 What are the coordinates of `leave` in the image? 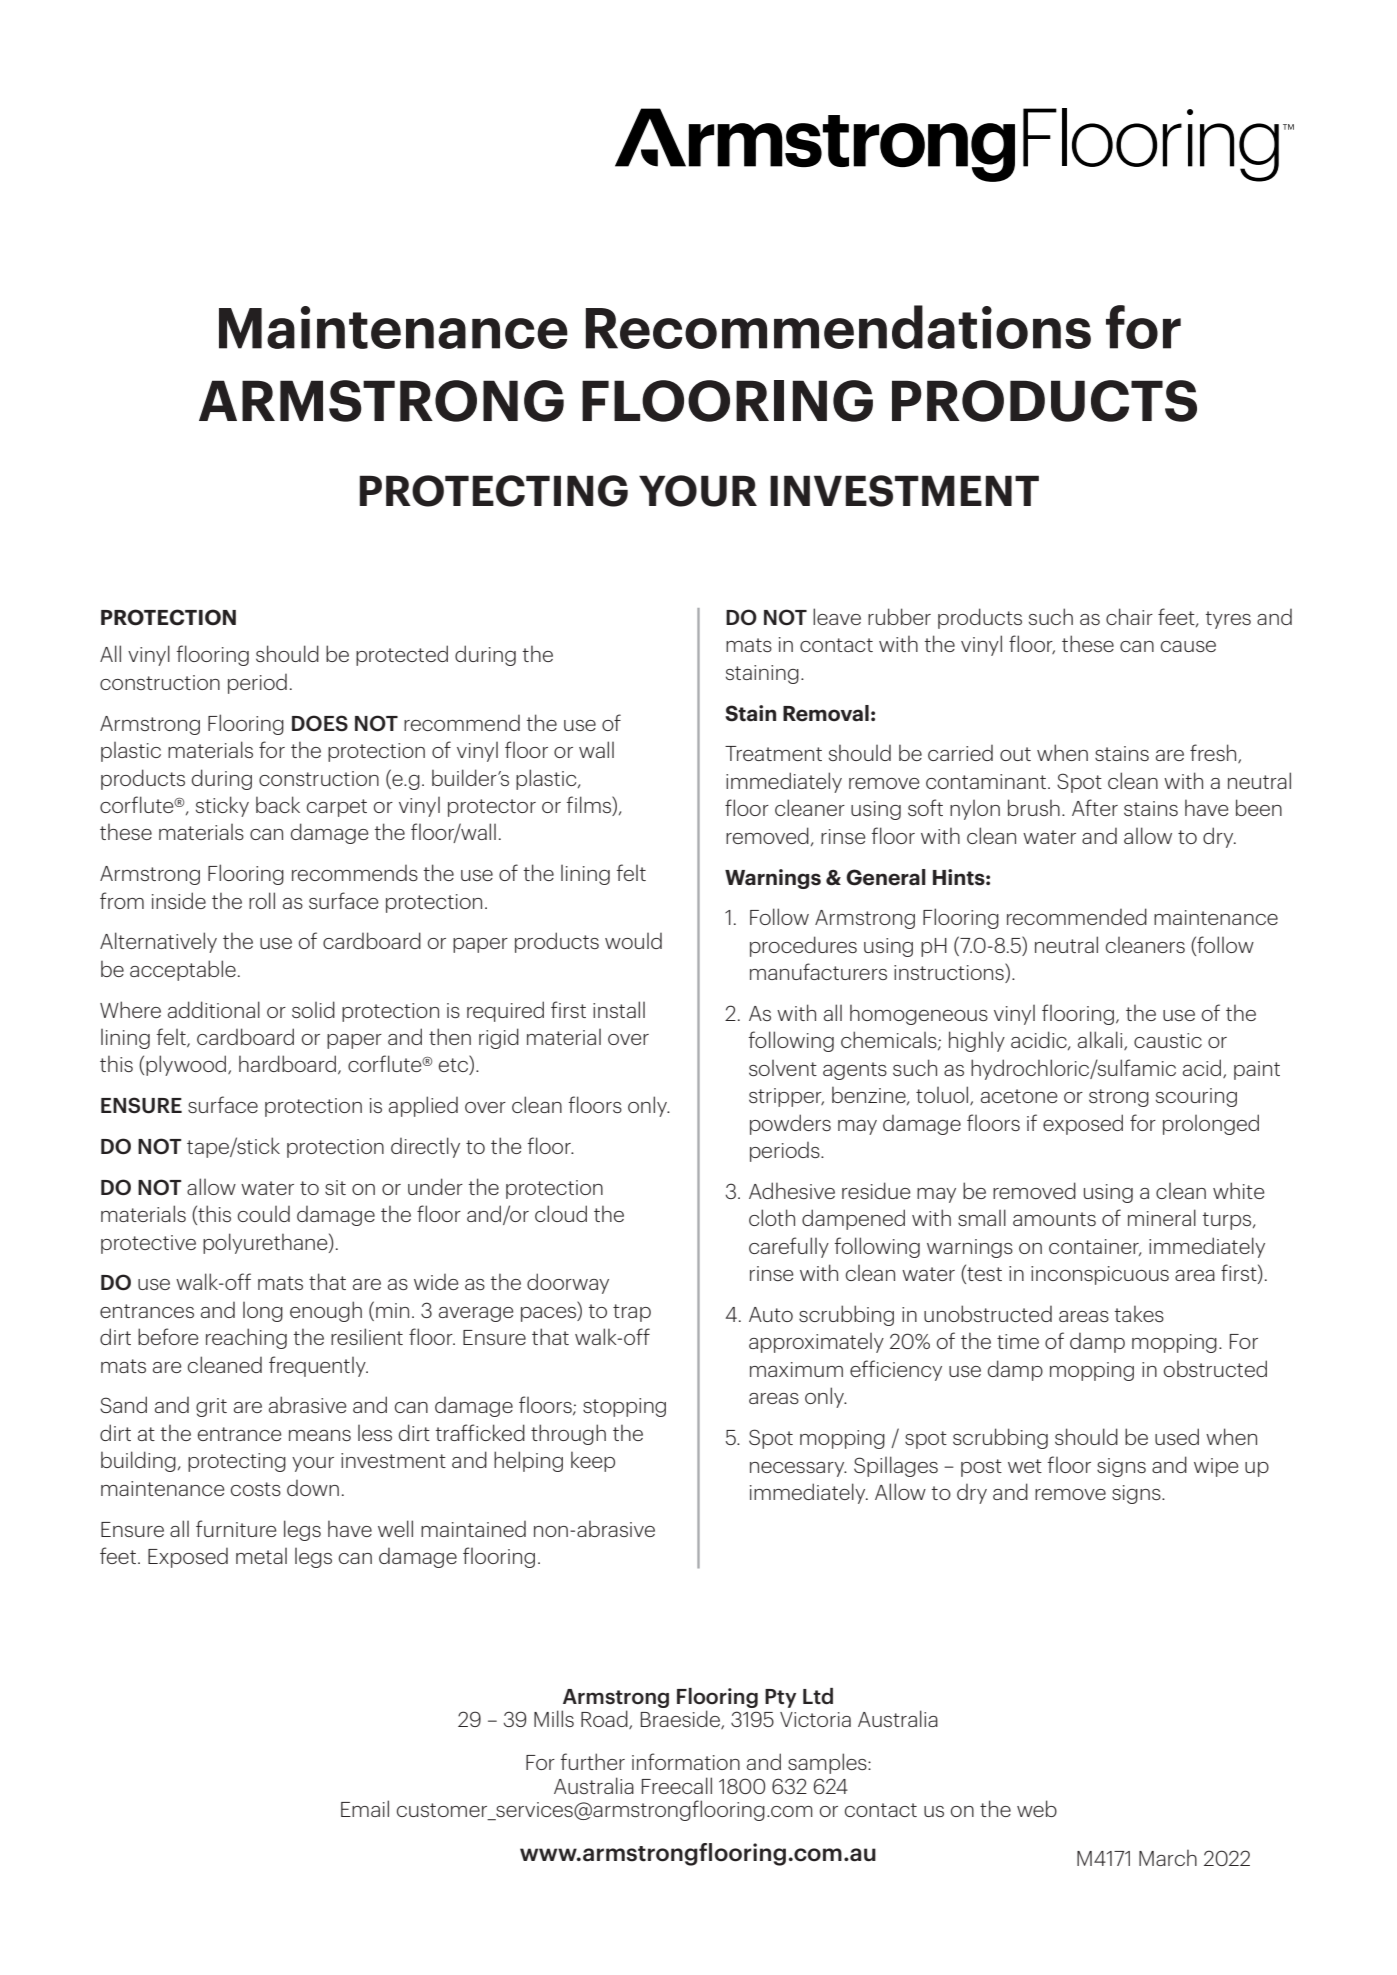 It's located at (837, 616).
